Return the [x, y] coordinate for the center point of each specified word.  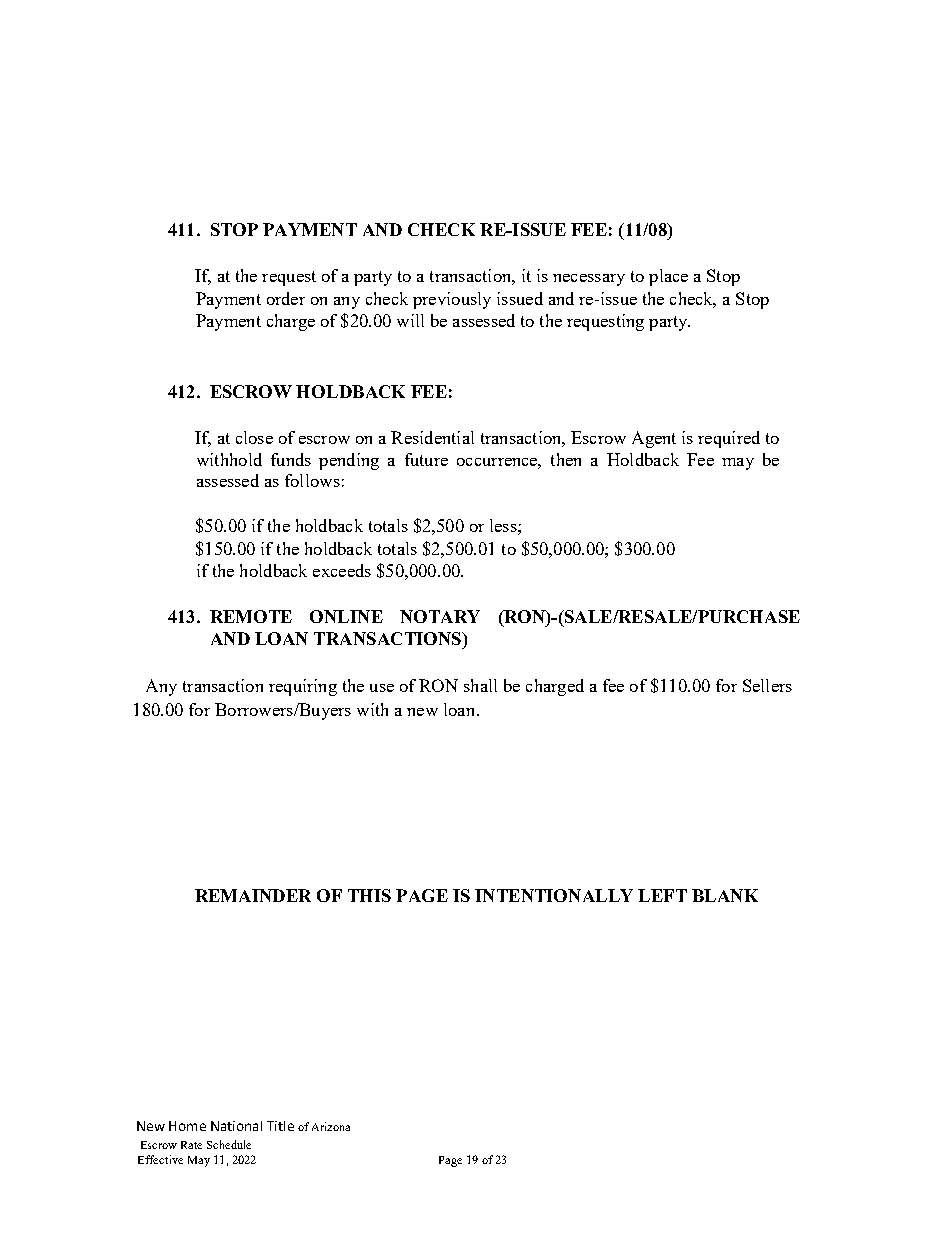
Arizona [331, 1126]
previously [452, 300]
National [236, 1126]
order [286, 298]
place [668, 277]
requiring [303, 687]
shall [480, 685]
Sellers [767, 685]
